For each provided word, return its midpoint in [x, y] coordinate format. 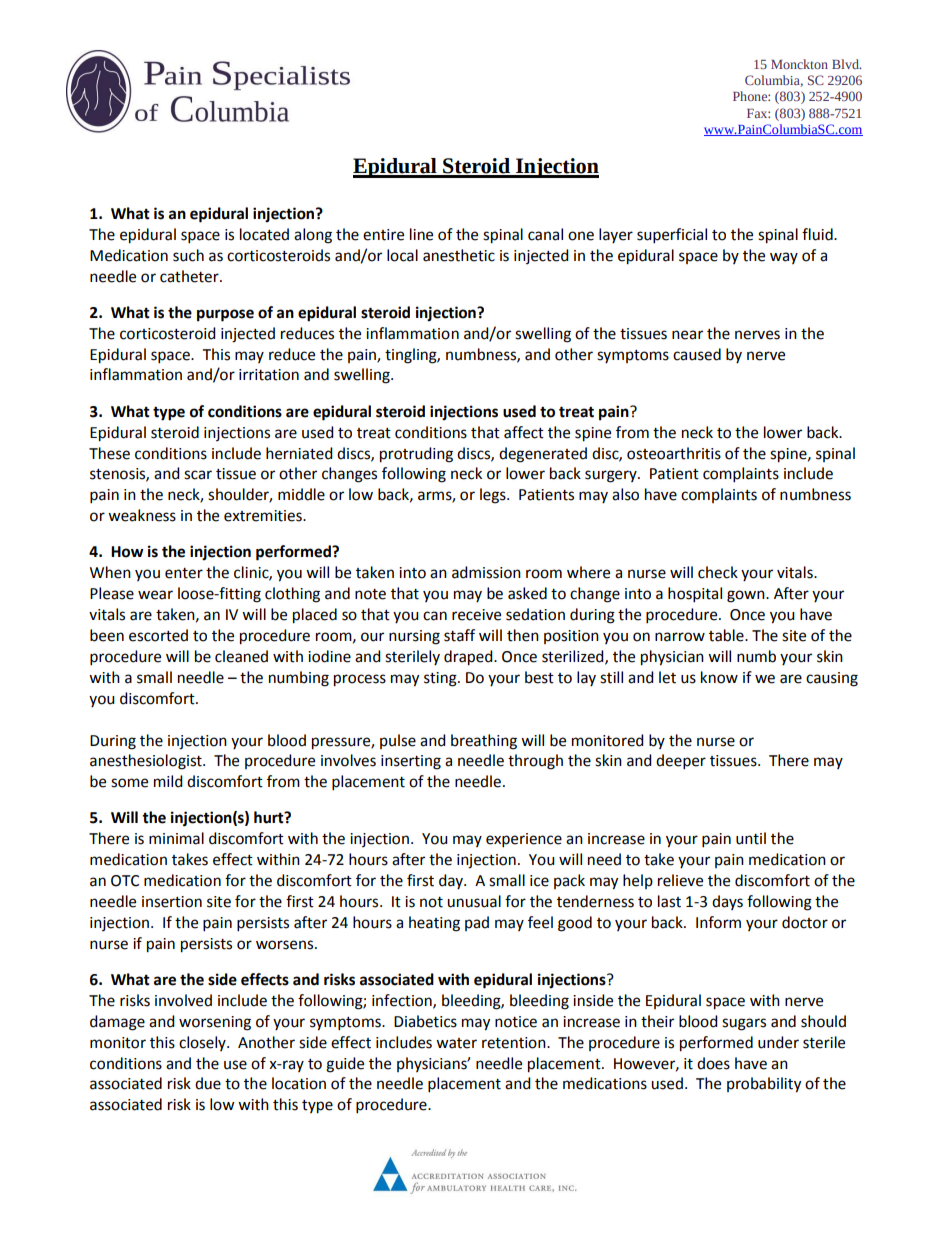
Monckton [799, 64]
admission [486, 572]
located [264, 234]
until [751, 838]
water [456, 1043]
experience [524, 840]
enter [184, 573]
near [687, 335]
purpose [225, 315]
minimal [176, 838]
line [421, 234]
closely [203, 1043]
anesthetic [459, 255]
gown [747, 596]
